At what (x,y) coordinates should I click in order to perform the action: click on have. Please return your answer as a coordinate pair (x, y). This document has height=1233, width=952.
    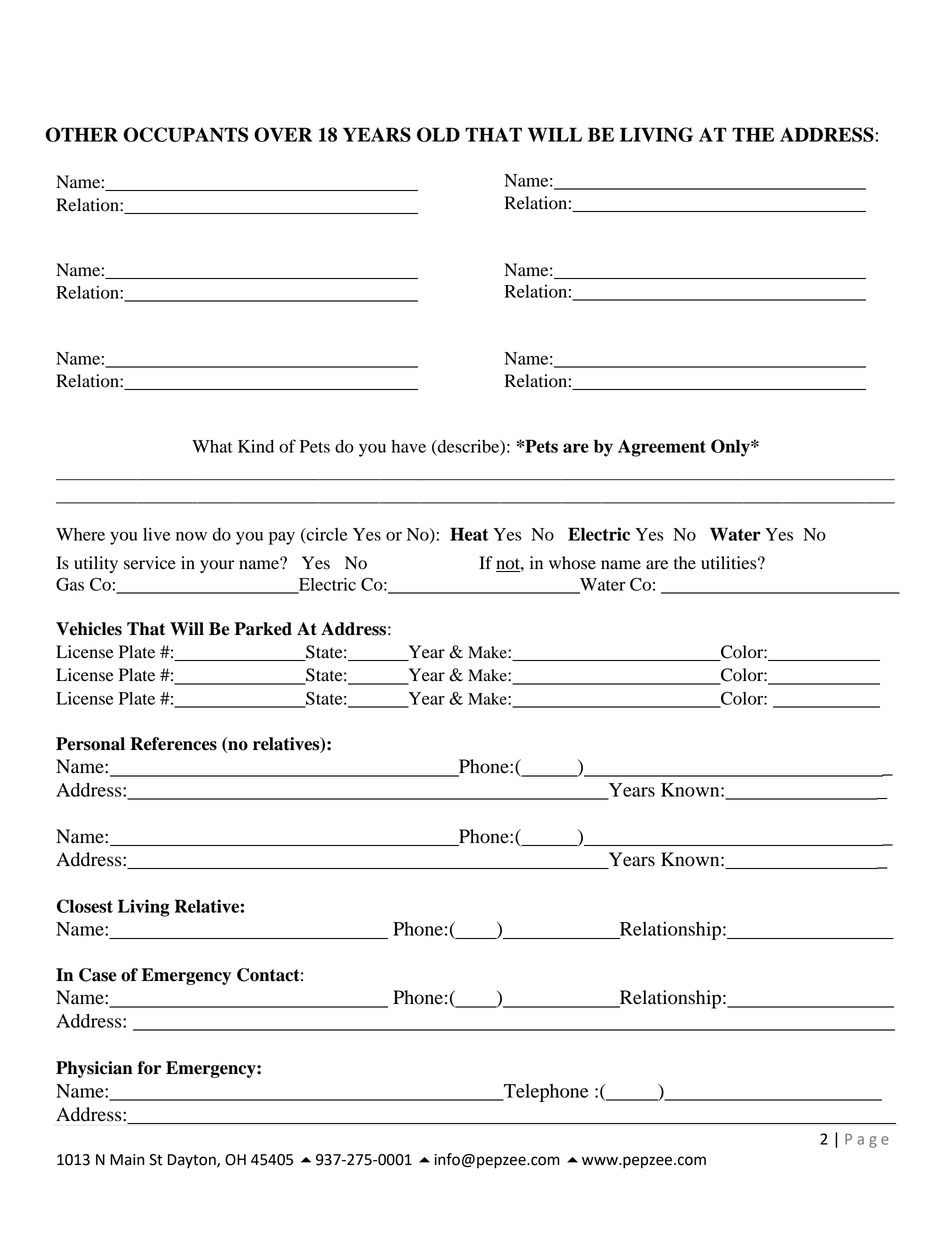
    Looking at the image, I should click on (408, 446).
